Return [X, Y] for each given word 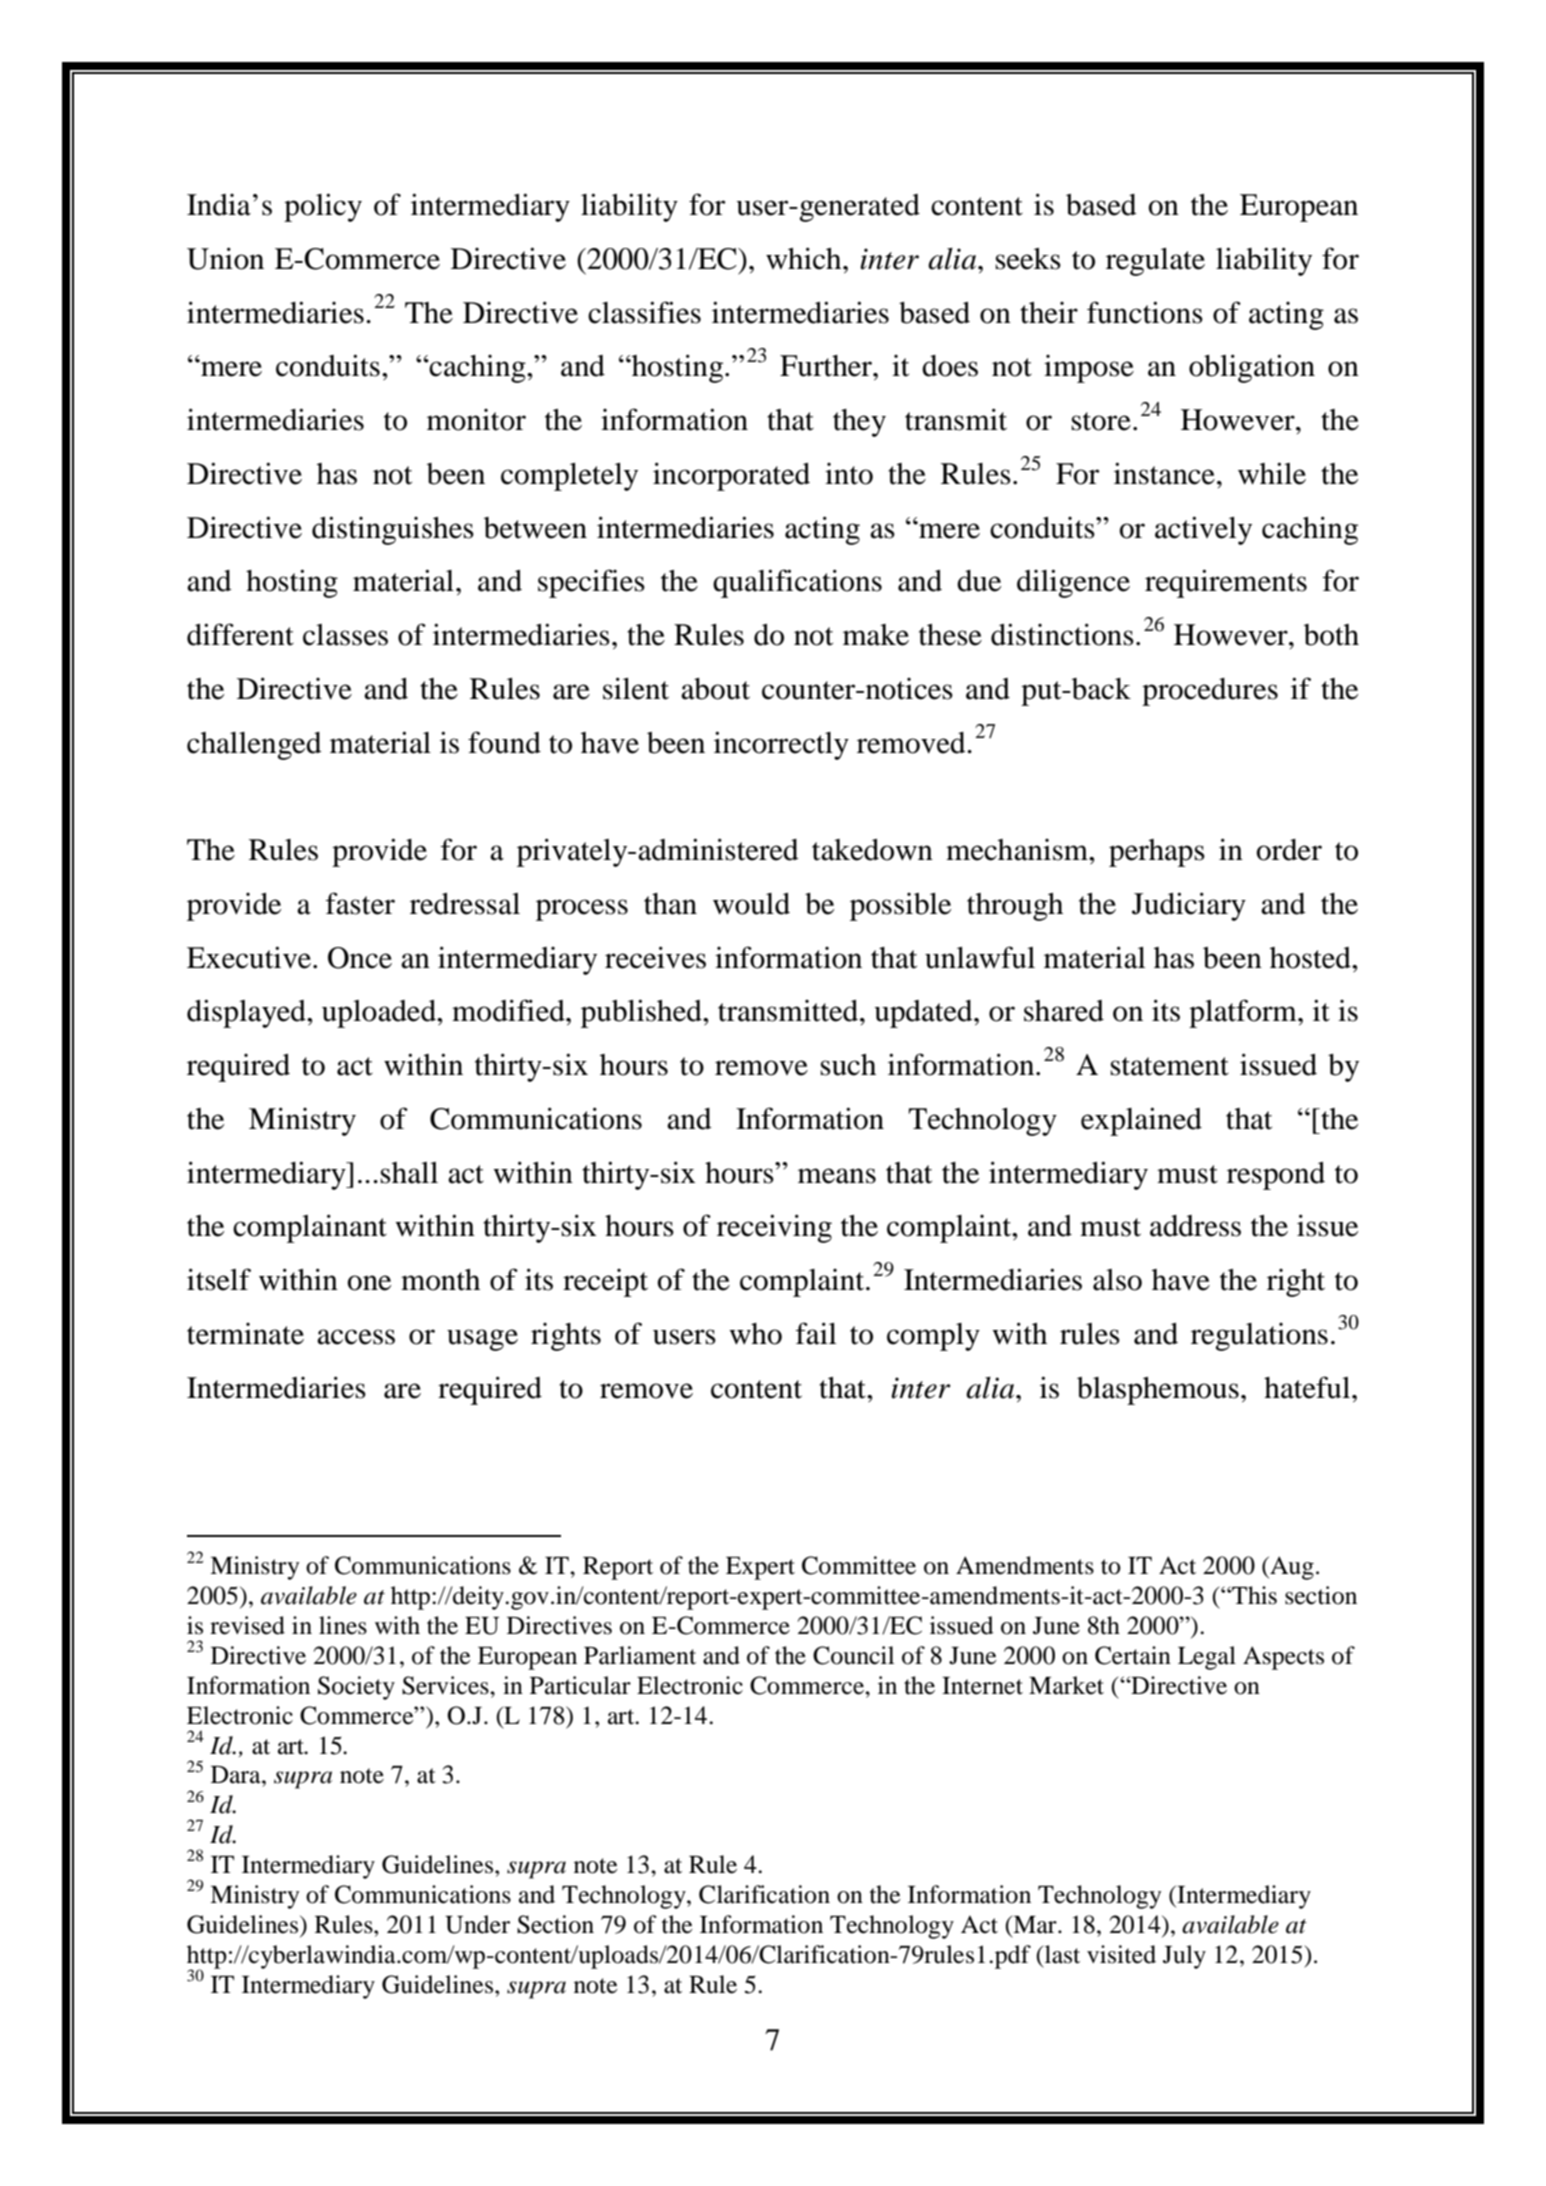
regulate [1155, 262]
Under [477, 1924]
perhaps [1157, 853]
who [755, 1334]
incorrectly [781, 745]
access [356, 1337]
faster [360, 903]
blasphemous [1158, 1391]
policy [323, 207]
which [805, 258]
